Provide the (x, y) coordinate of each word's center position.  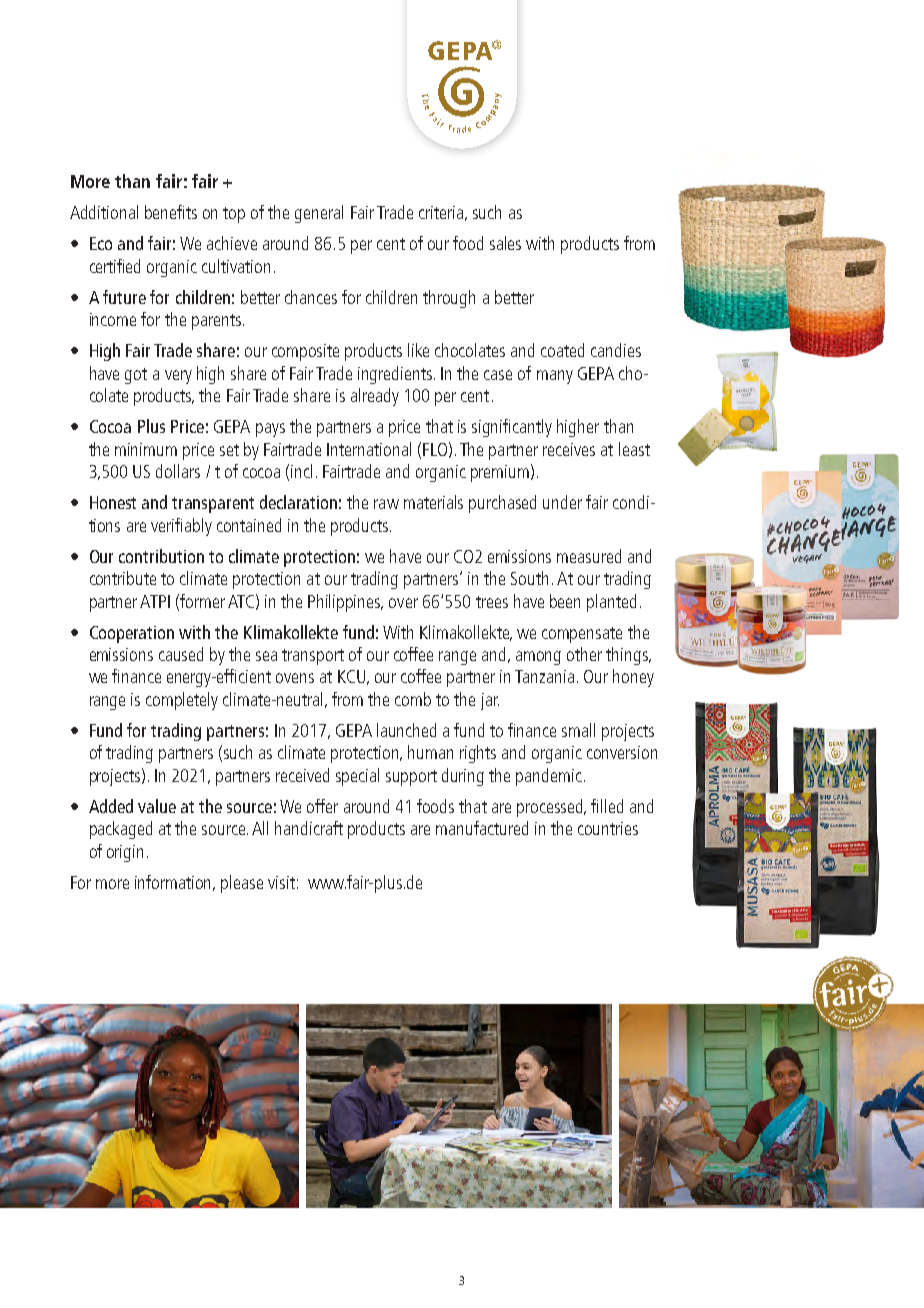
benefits (171, 212)
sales (505, 243)
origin (125, 853)
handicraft (309, 828)
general (319, 214)
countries (608, 828)
